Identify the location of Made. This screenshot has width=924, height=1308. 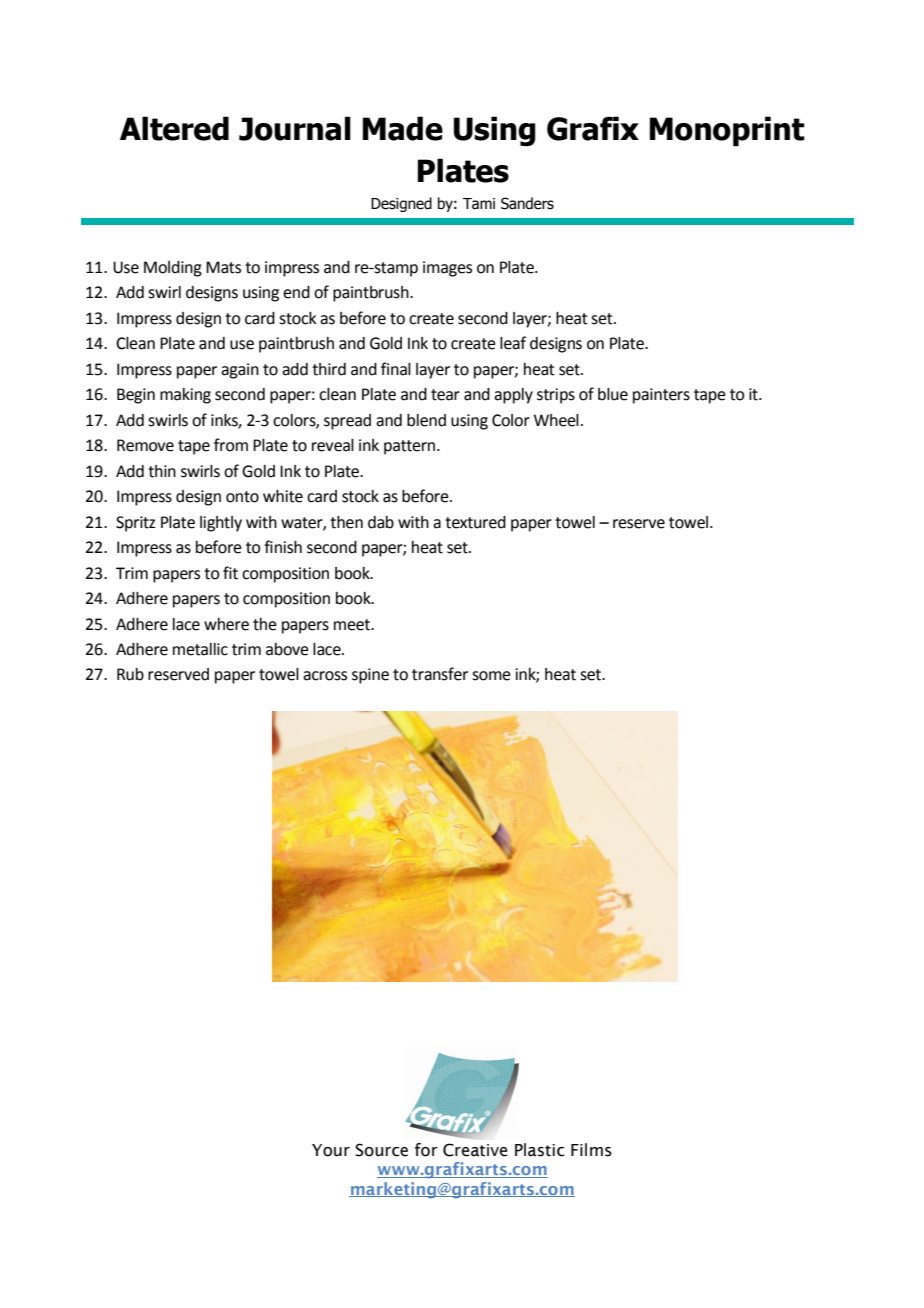
(403, 128).
